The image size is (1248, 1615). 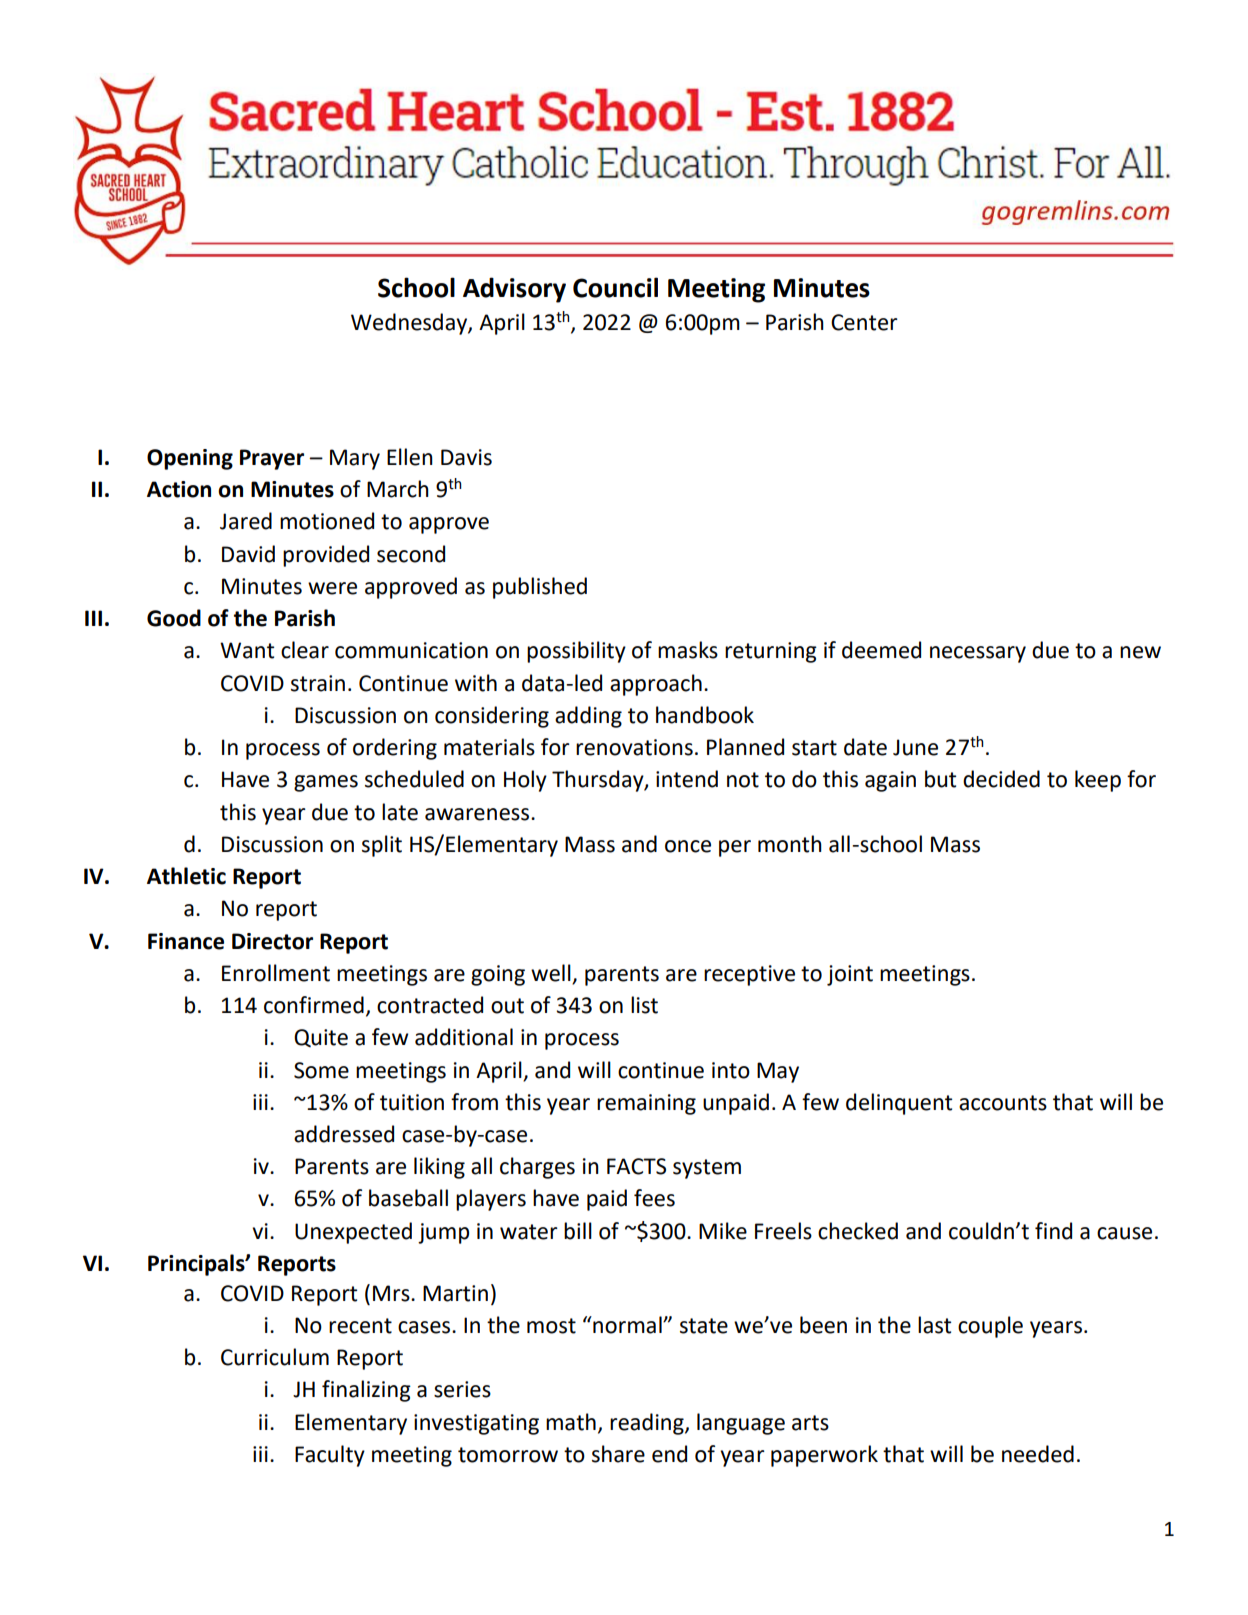 I want to click on joint, so click(x=850, y=975).
